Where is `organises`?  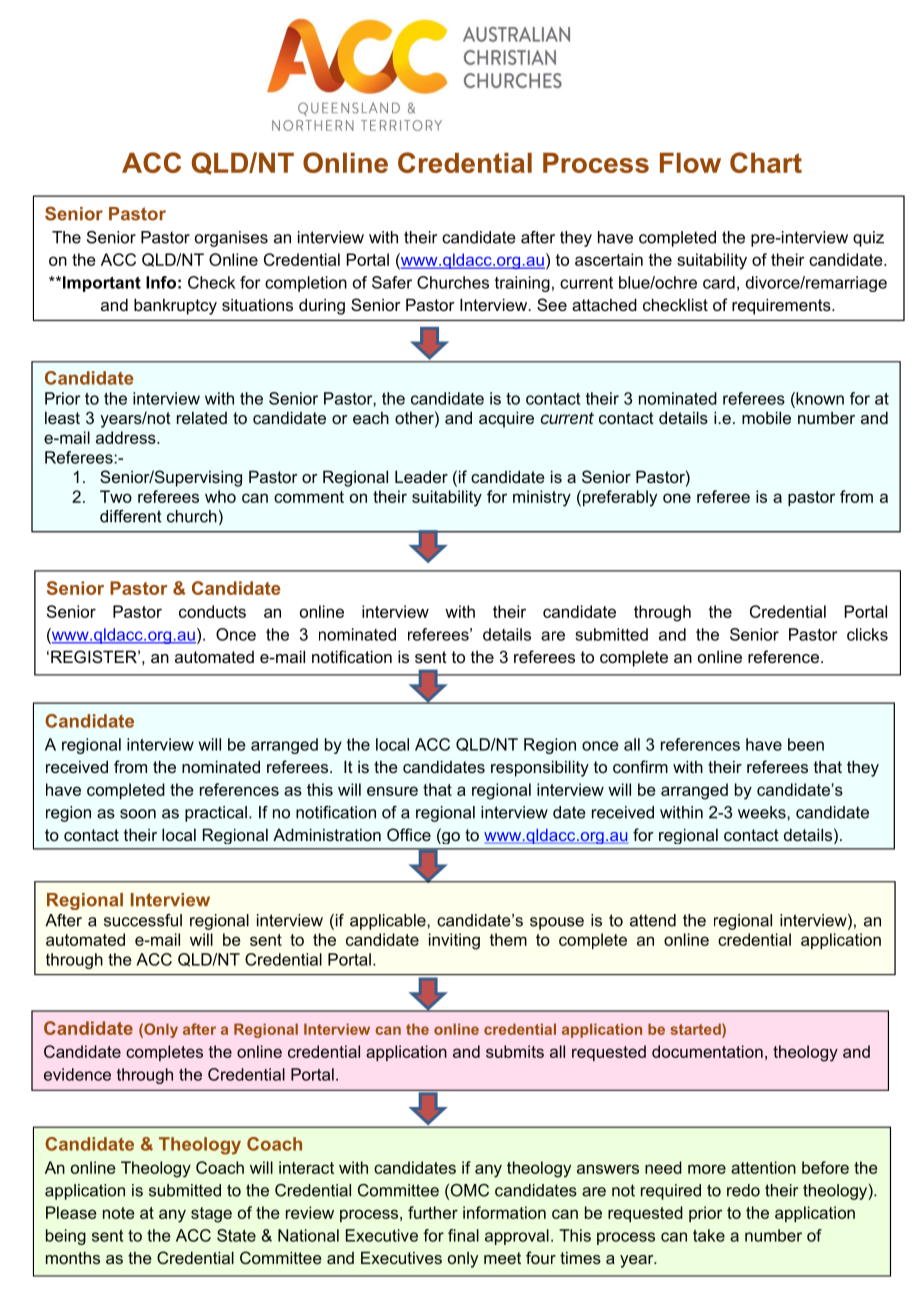 organises is located at coordinates (231, 239).
